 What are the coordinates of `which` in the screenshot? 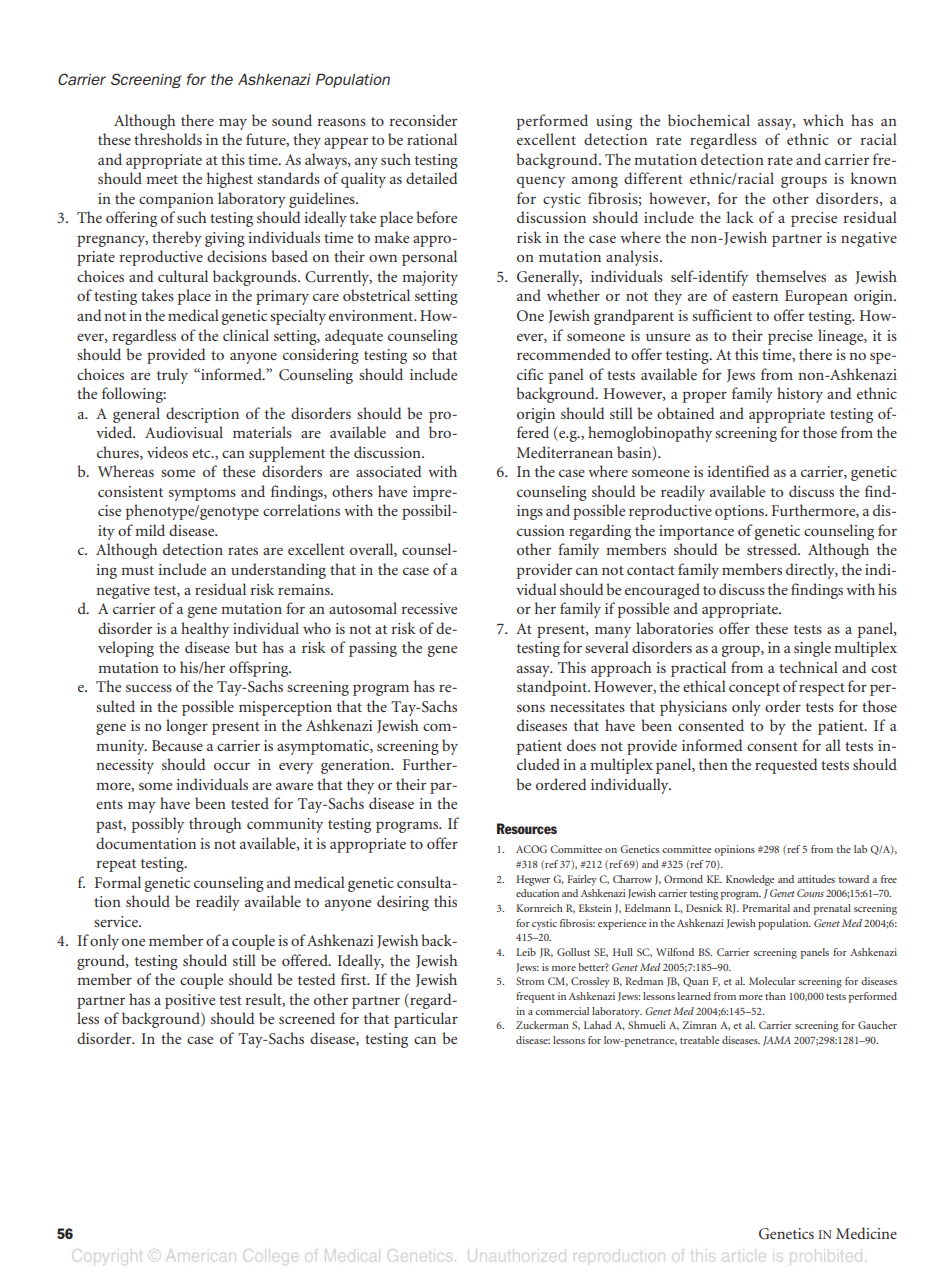 It's located at (823, 120).
